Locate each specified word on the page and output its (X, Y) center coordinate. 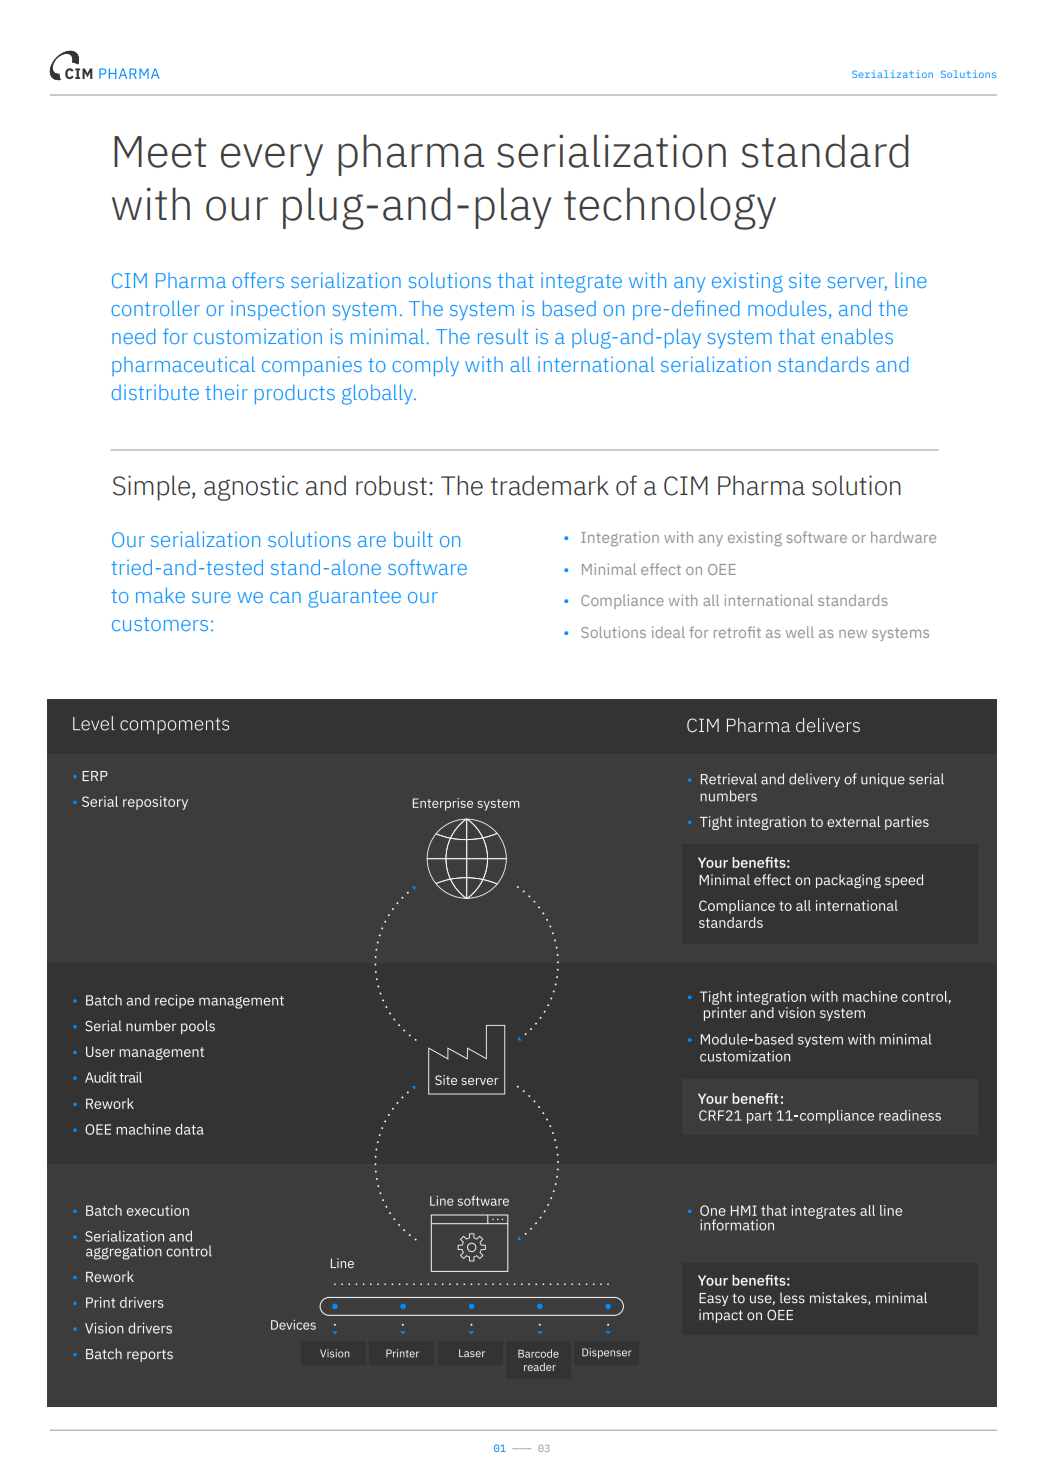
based (569, 308)
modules (787, 308)
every (272, 159)
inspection (278, 310)
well (800, 632)
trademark (550, 485)
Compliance (622, 601)
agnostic (251, 488)
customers (160, 624)
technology (670, 208)
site (805, 280)
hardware (903, 537)
